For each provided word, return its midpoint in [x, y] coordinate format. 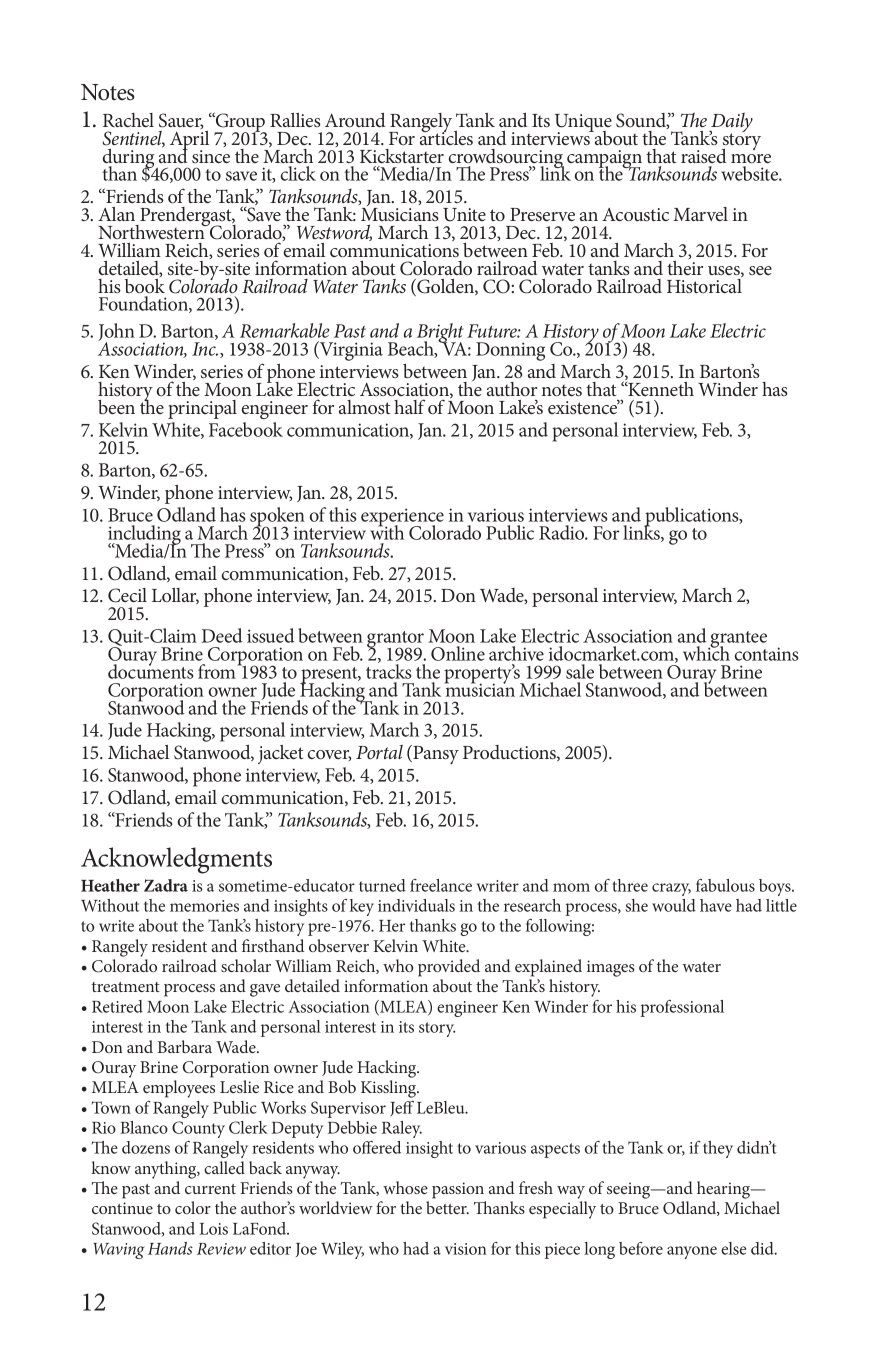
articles [446, 136]
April [189, 140]
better [447, 1207]
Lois [213, 1229]
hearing [724, 1190]
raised [704, 156]
